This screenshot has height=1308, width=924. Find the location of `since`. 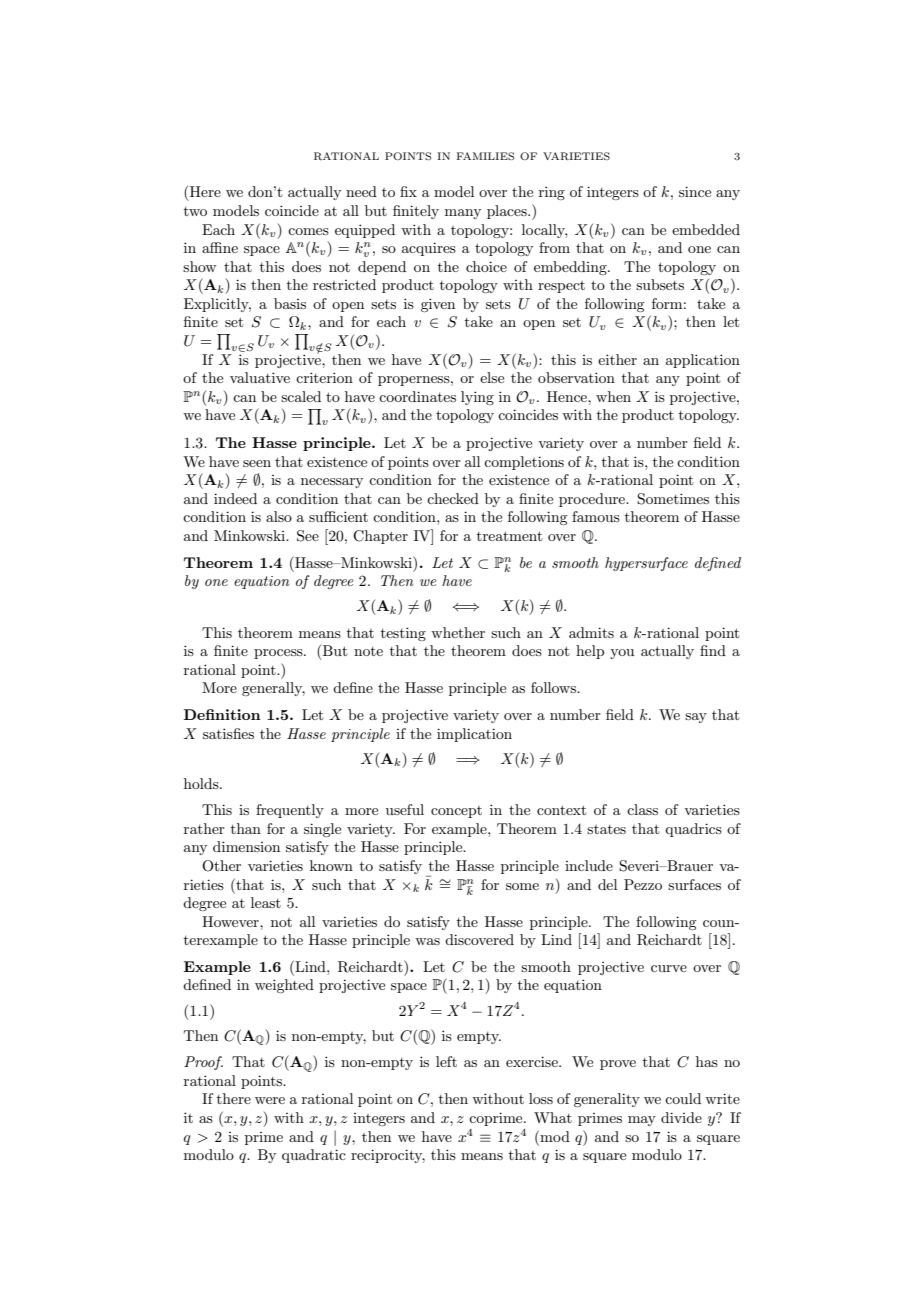

since is located at coordinates (695, 191).
